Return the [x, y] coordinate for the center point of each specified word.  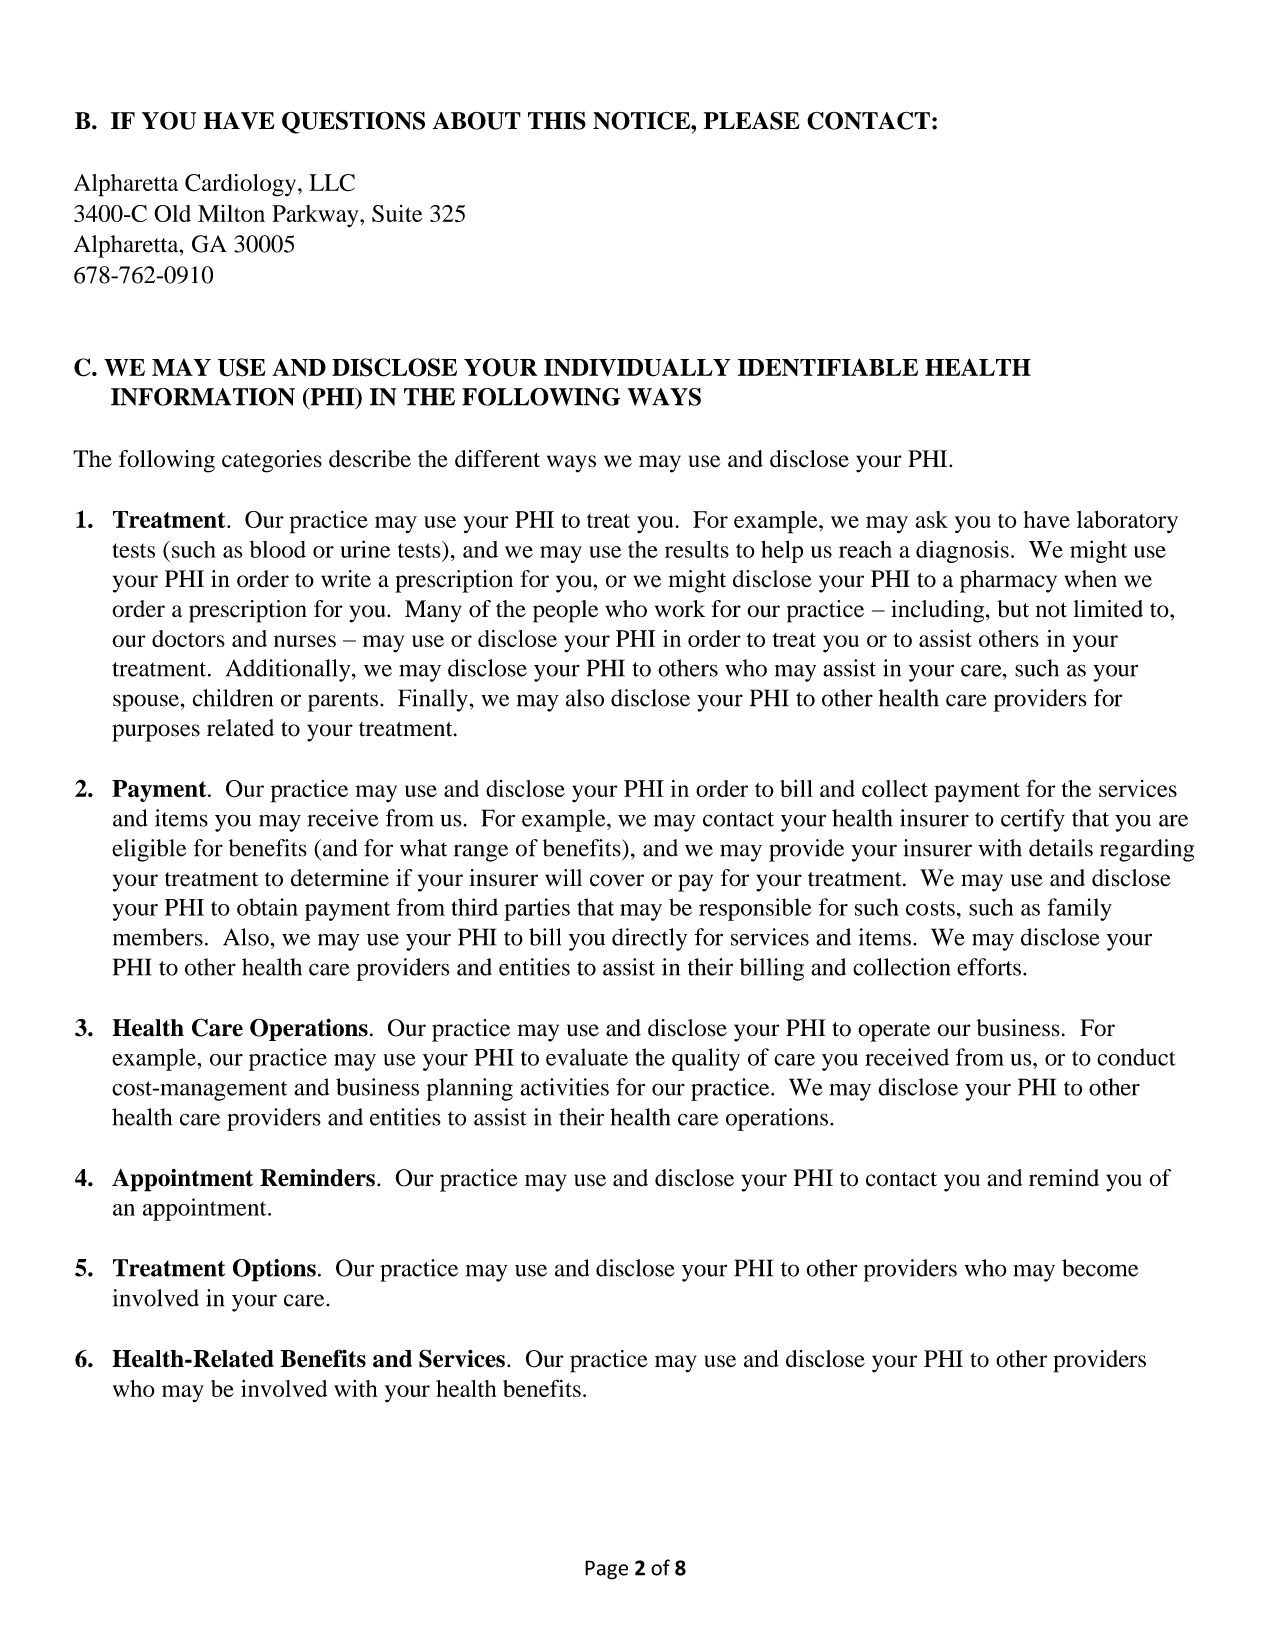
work [680, 609]
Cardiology [242, 185]
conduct [1136, 1057]
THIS [557, 121]
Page [606, 1570]
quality [706, 1059]
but [1013, 609]
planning [469, 1089]
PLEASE [752, 121]
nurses [305, 641]
